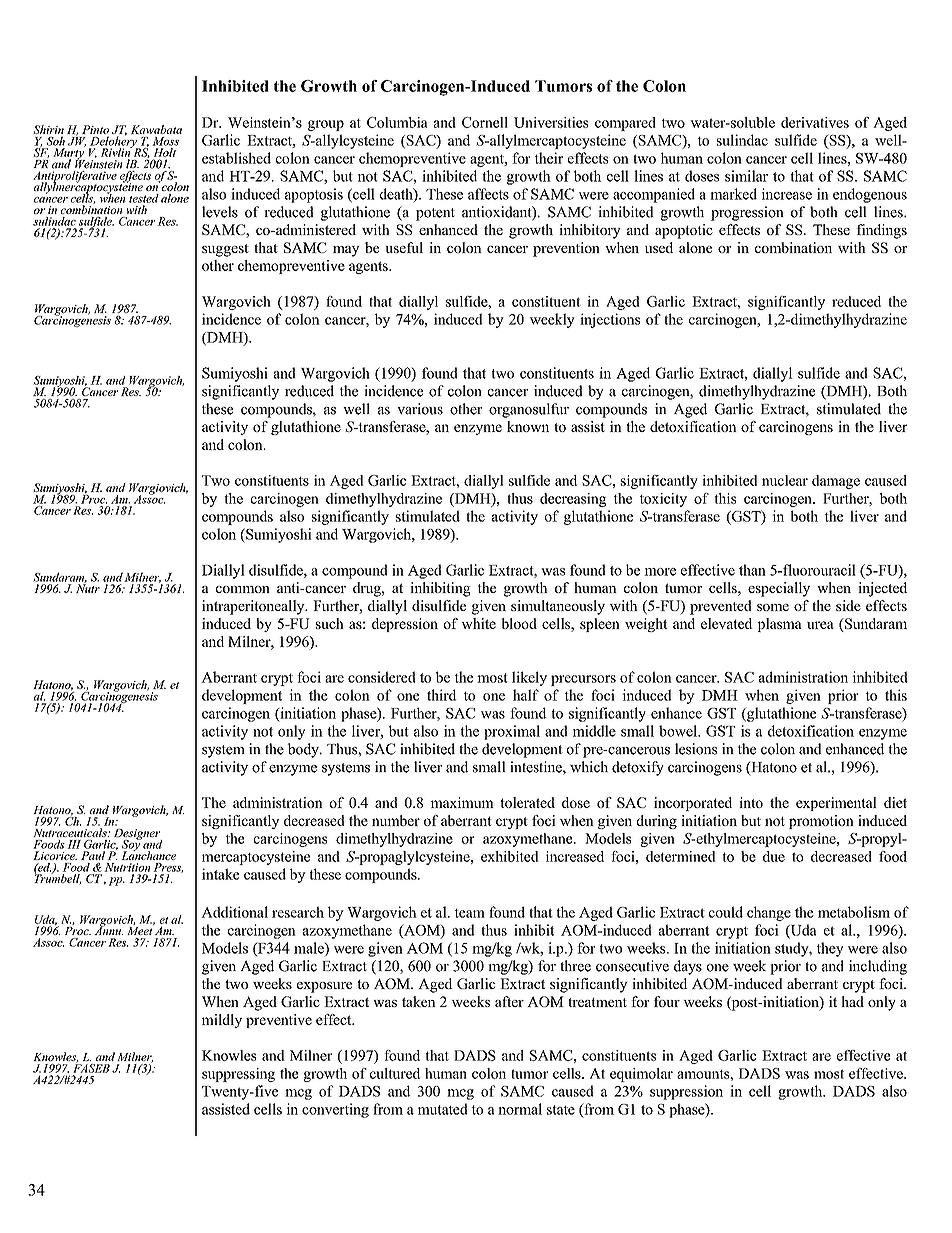 The image size is (952, 1233). What do you see at coordinates (815, 122) in the document?
I see `derivatives` at bounding box center [815, 122].
